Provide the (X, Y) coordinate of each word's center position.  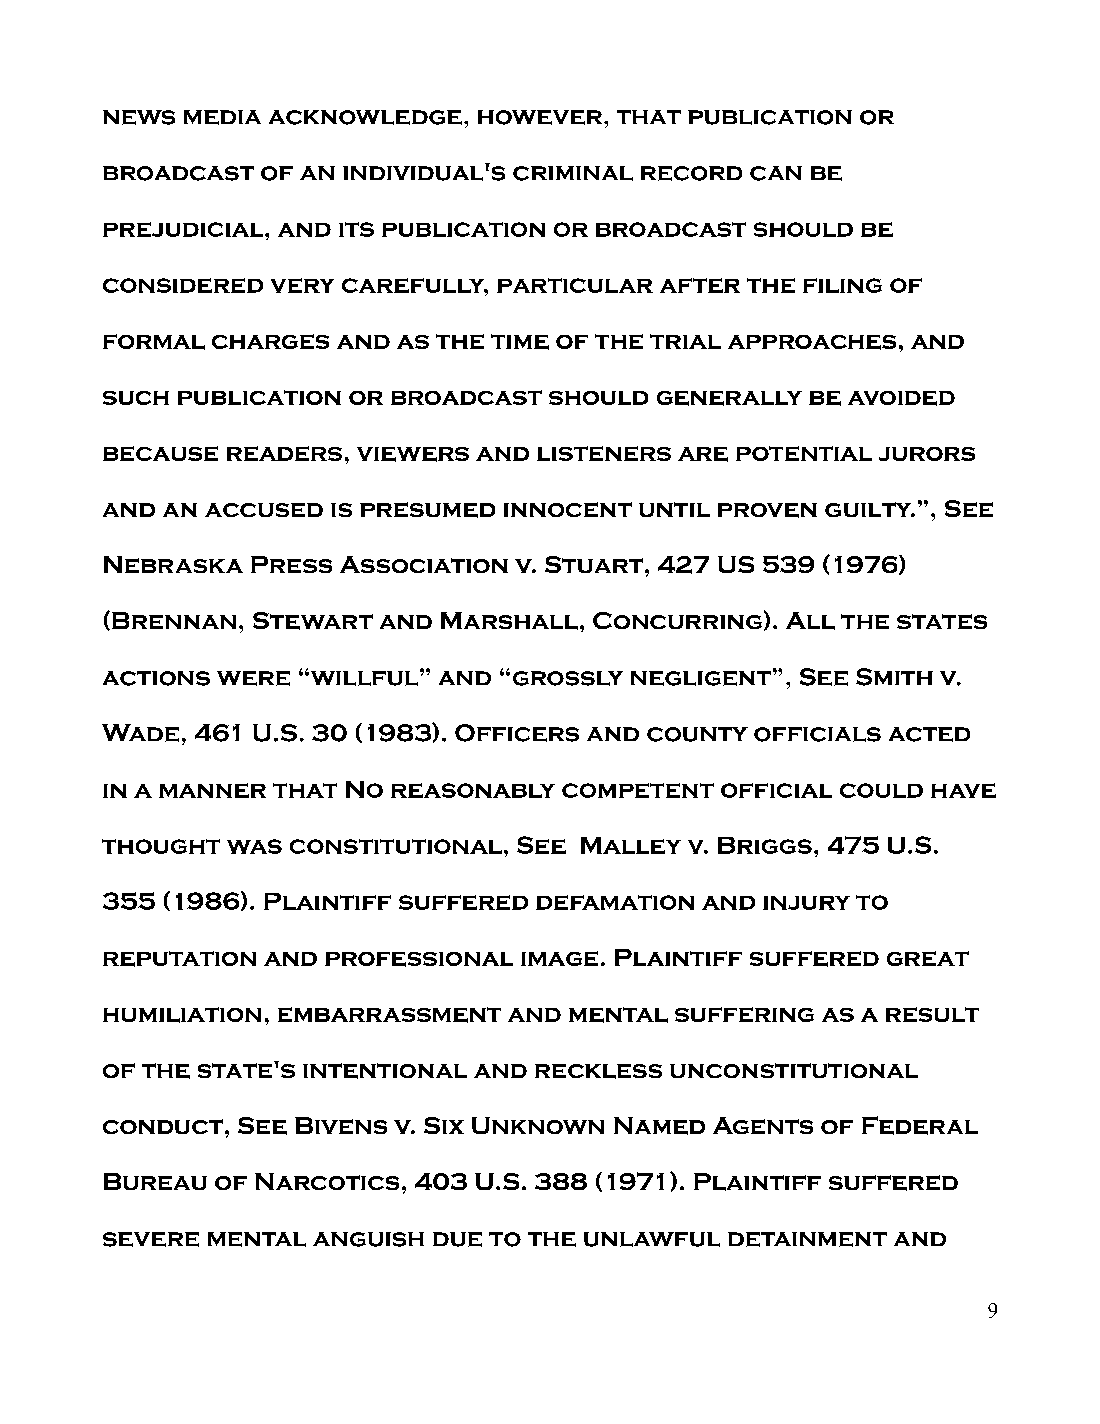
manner (212, 790)
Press (291, 564)
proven (767, 510)
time (520, 342)
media (222, 117)
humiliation (182, 1015)
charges (270, 341)
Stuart (594, 564)
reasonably (473, 790)
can (776, 173)
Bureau (155, 1181)
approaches (812, 342)
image (559, 958)
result (932, 1014)
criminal (573, 173)
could (881, 790)
